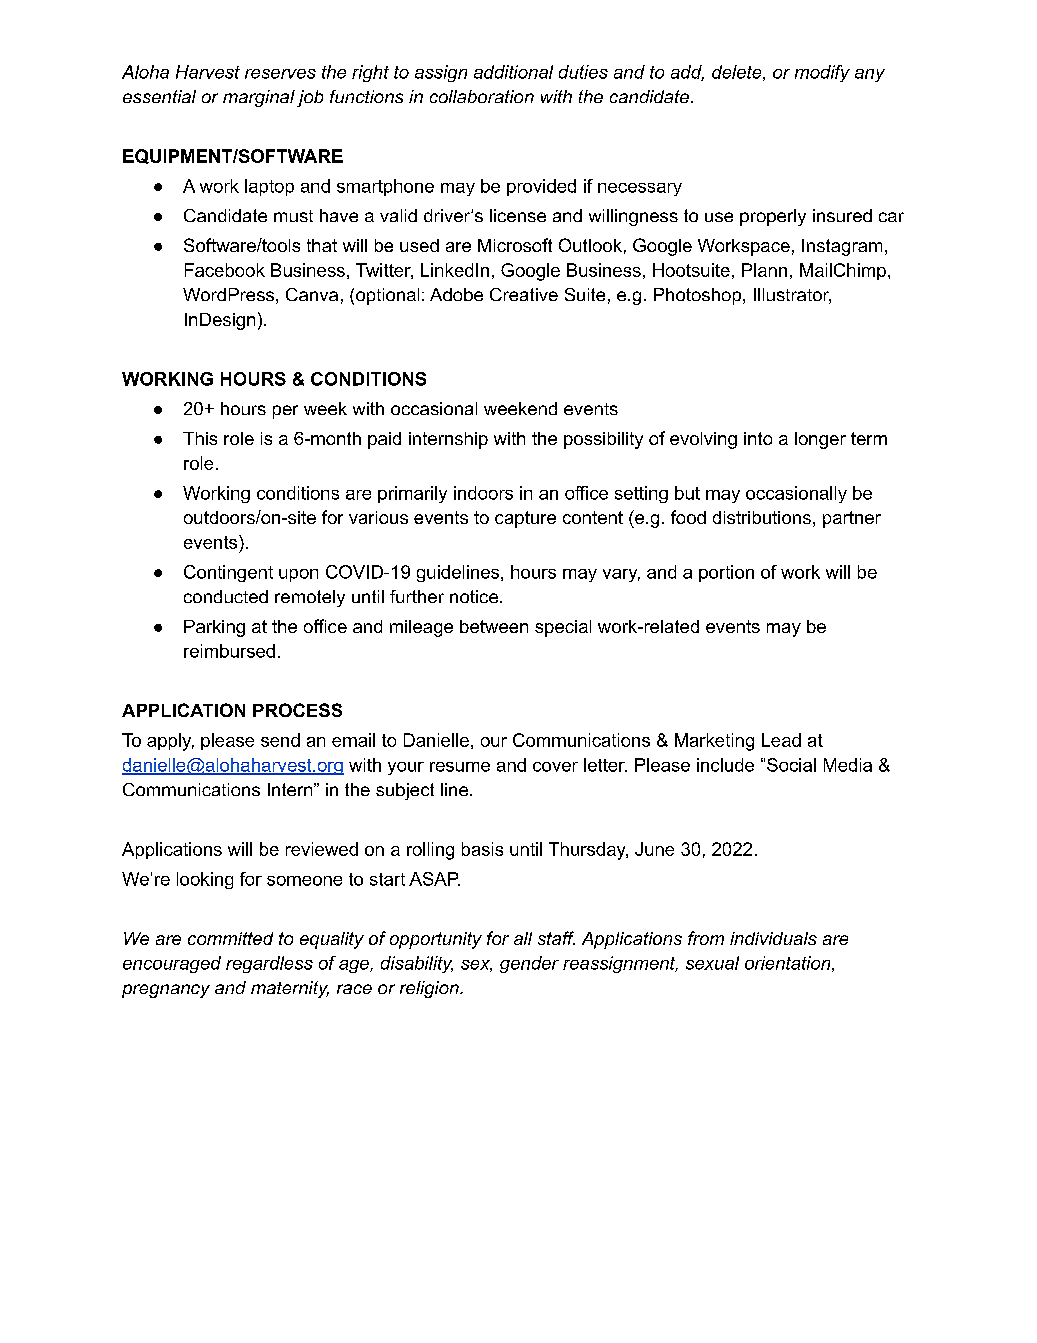 This screenshot has width=1037, height=1343. What do you see at coordinates (269, 964) in the screenshot?
I see `regardless` at bounding box center [269, 964].
